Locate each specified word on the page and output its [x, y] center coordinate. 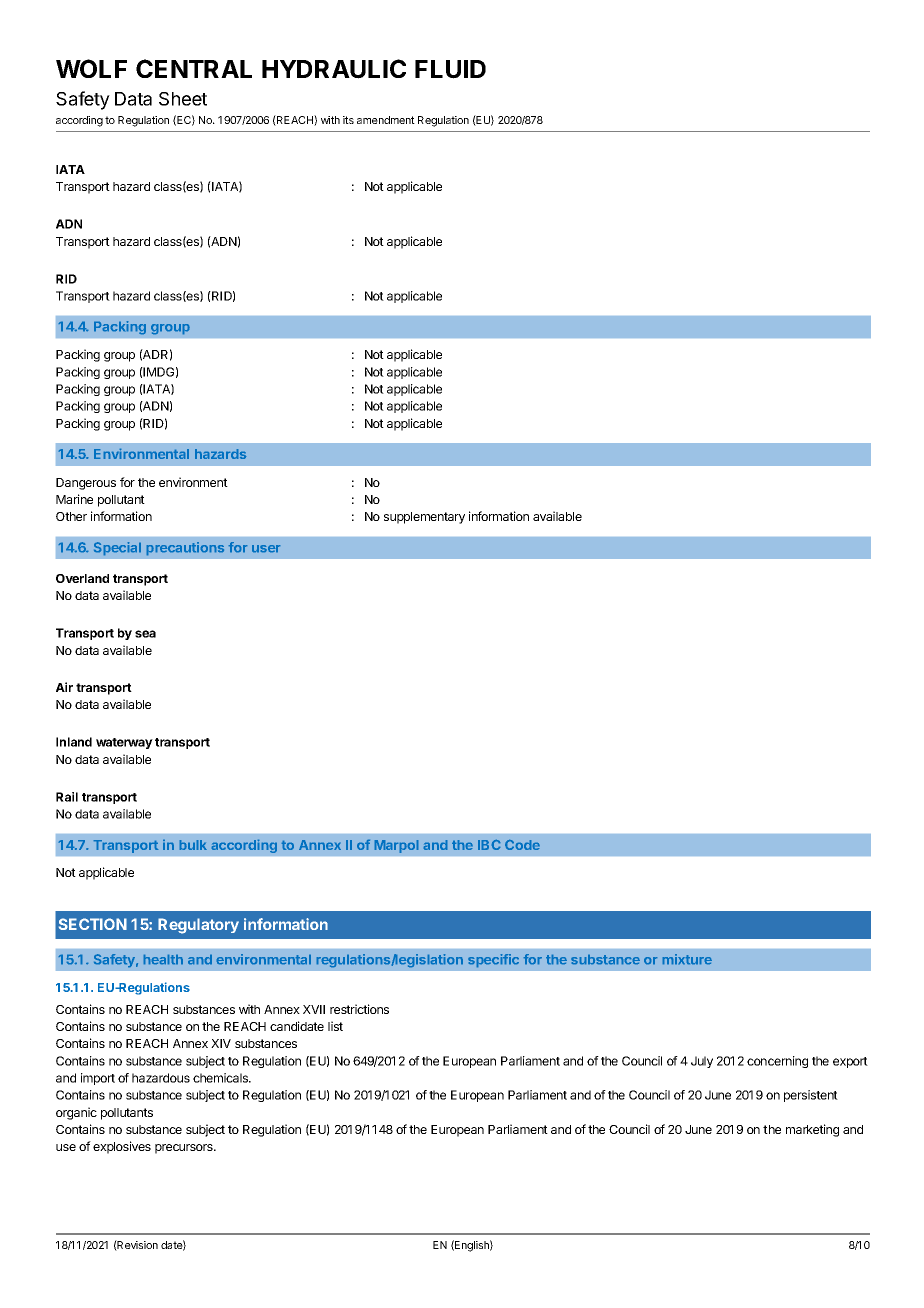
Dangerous [86, 484]
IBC [489, 845]
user [266, 548]
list [335, 1026]
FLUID [450, 69]
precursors [185, 1149]
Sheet [183, 99]
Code [522, 845]
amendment [386, 120]
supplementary [424, 518]
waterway [124, 743]
